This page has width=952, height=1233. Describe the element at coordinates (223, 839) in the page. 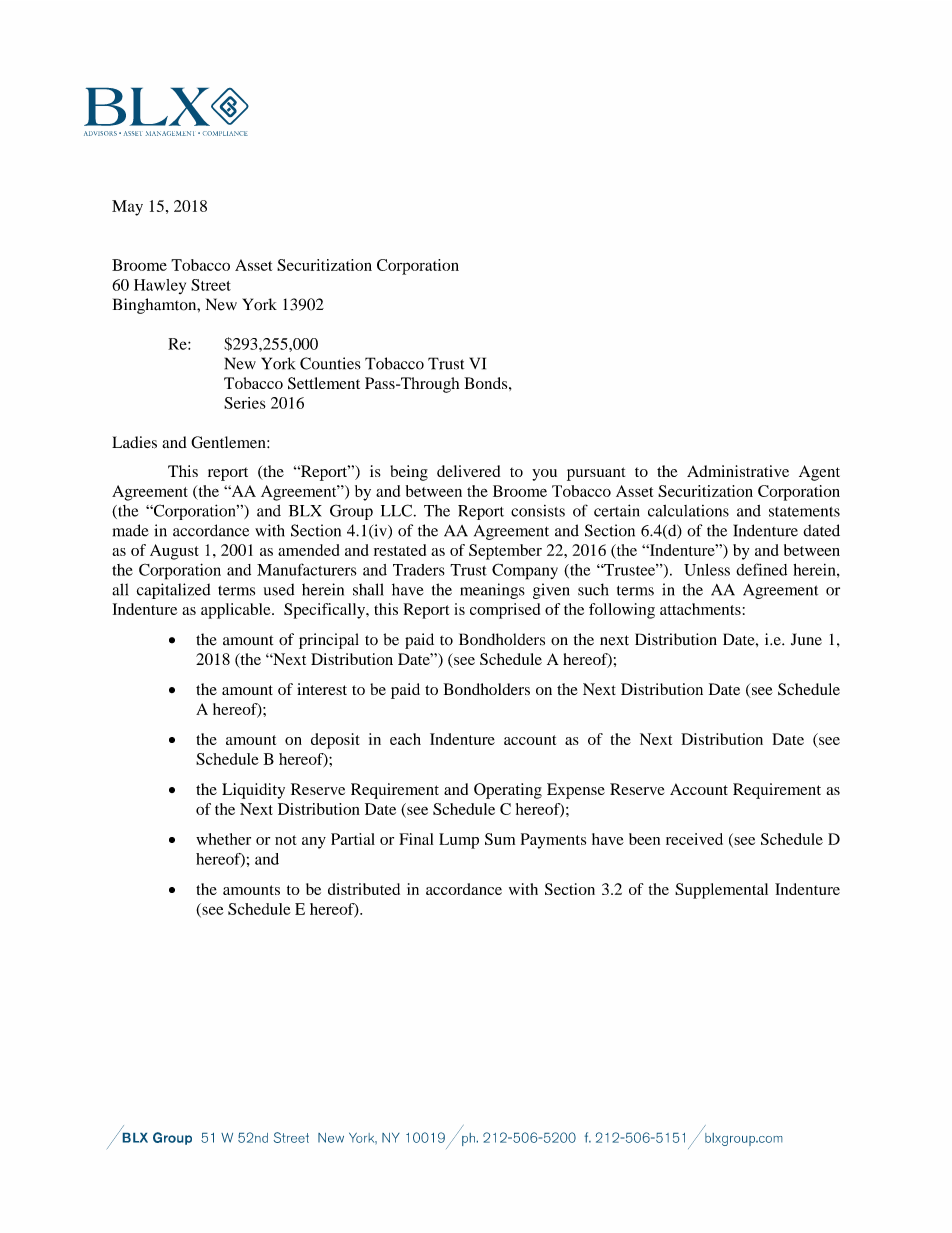

I see `whether` at that location.
